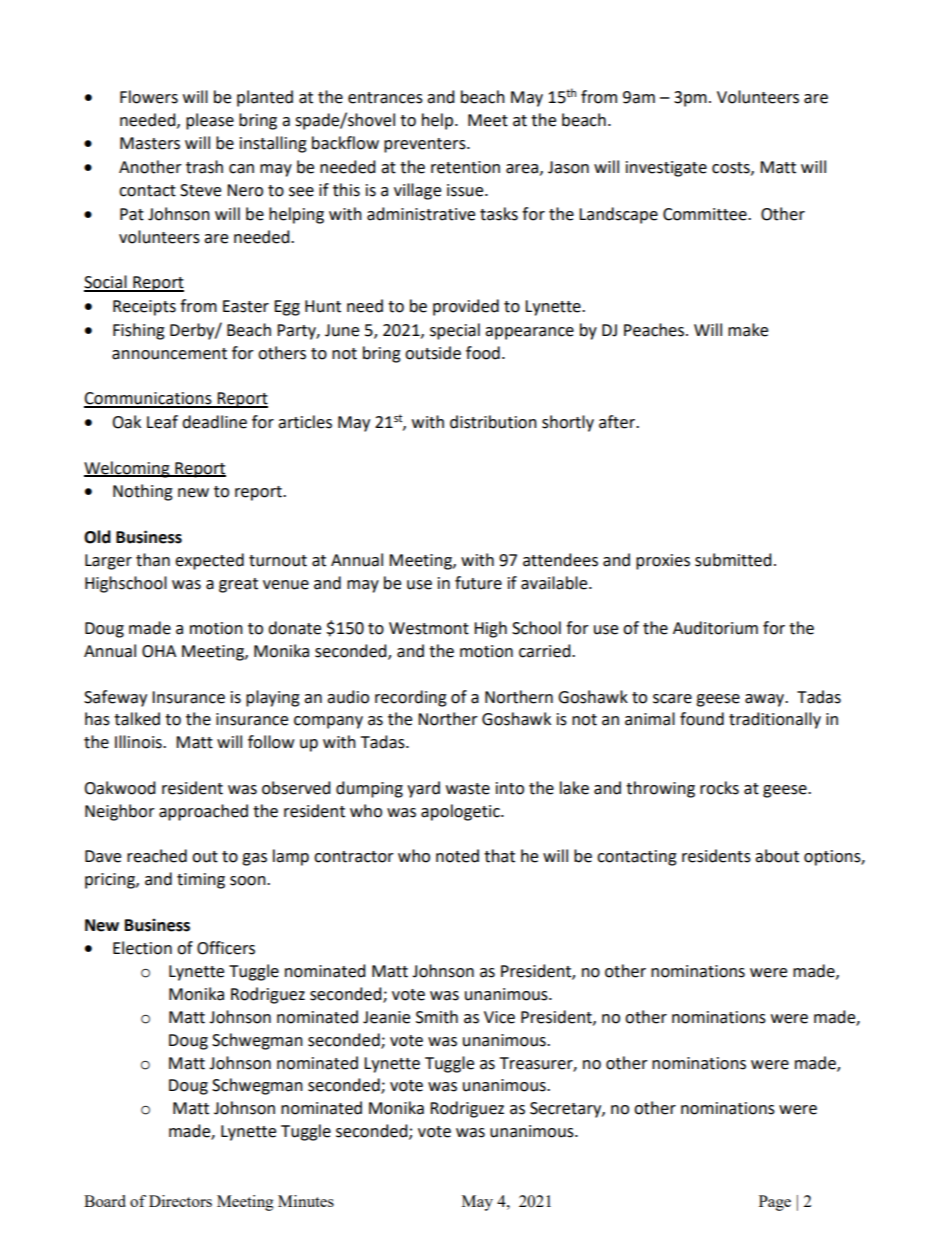 This page has width=952, height=1233. Describe the element at coordinates (715, 628) in the page. I see `Auditorium` at that location.
